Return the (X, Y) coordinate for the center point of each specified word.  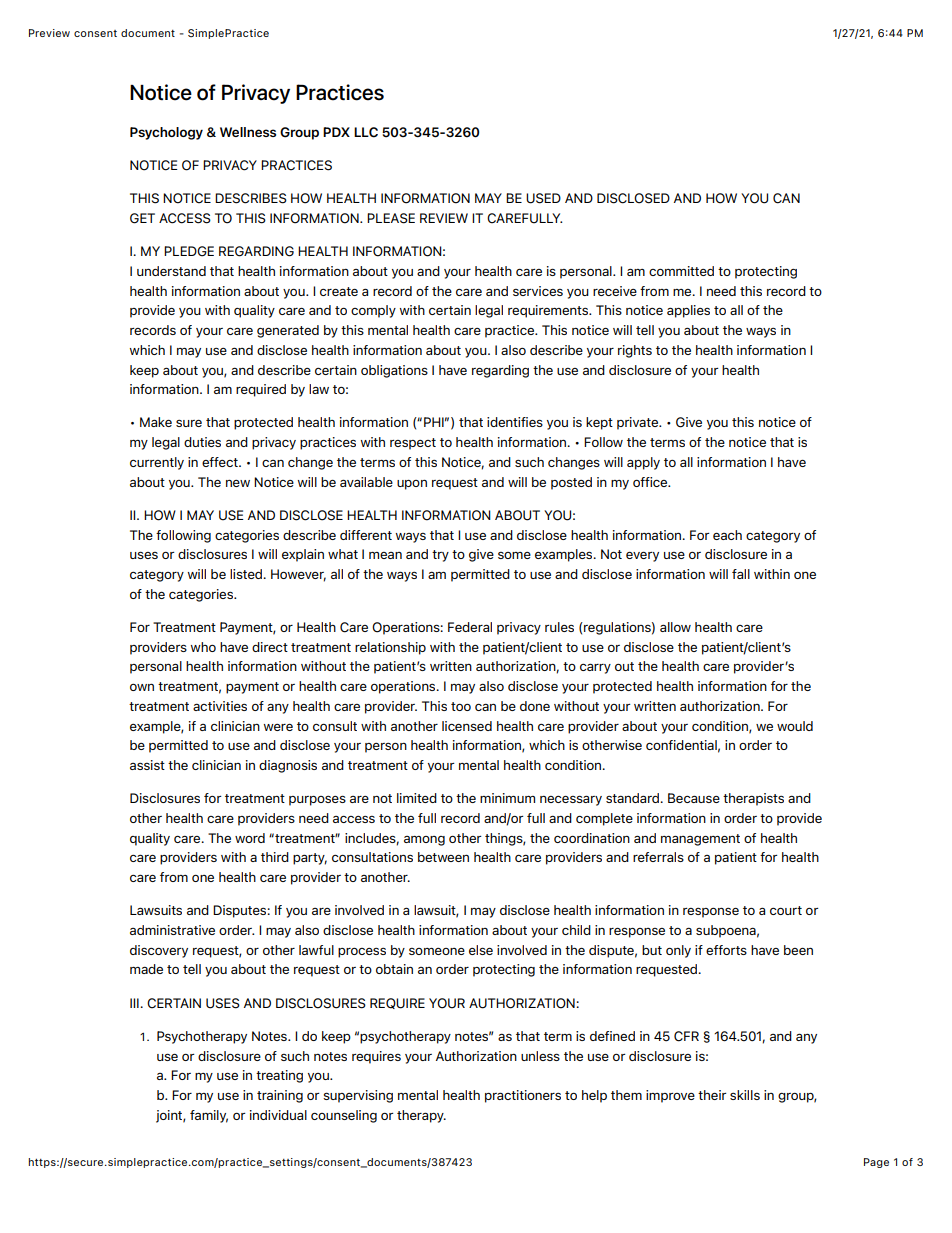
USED (543, 198)
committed (681, 271)
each (727, 535)
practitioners (523, 1096)
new (238, 483)
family (209, 1116)
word (250, 838)
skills (745, 1095)
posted (571, 483)
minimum (507, 798)
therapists (753, 799)
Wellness (248, 132)
